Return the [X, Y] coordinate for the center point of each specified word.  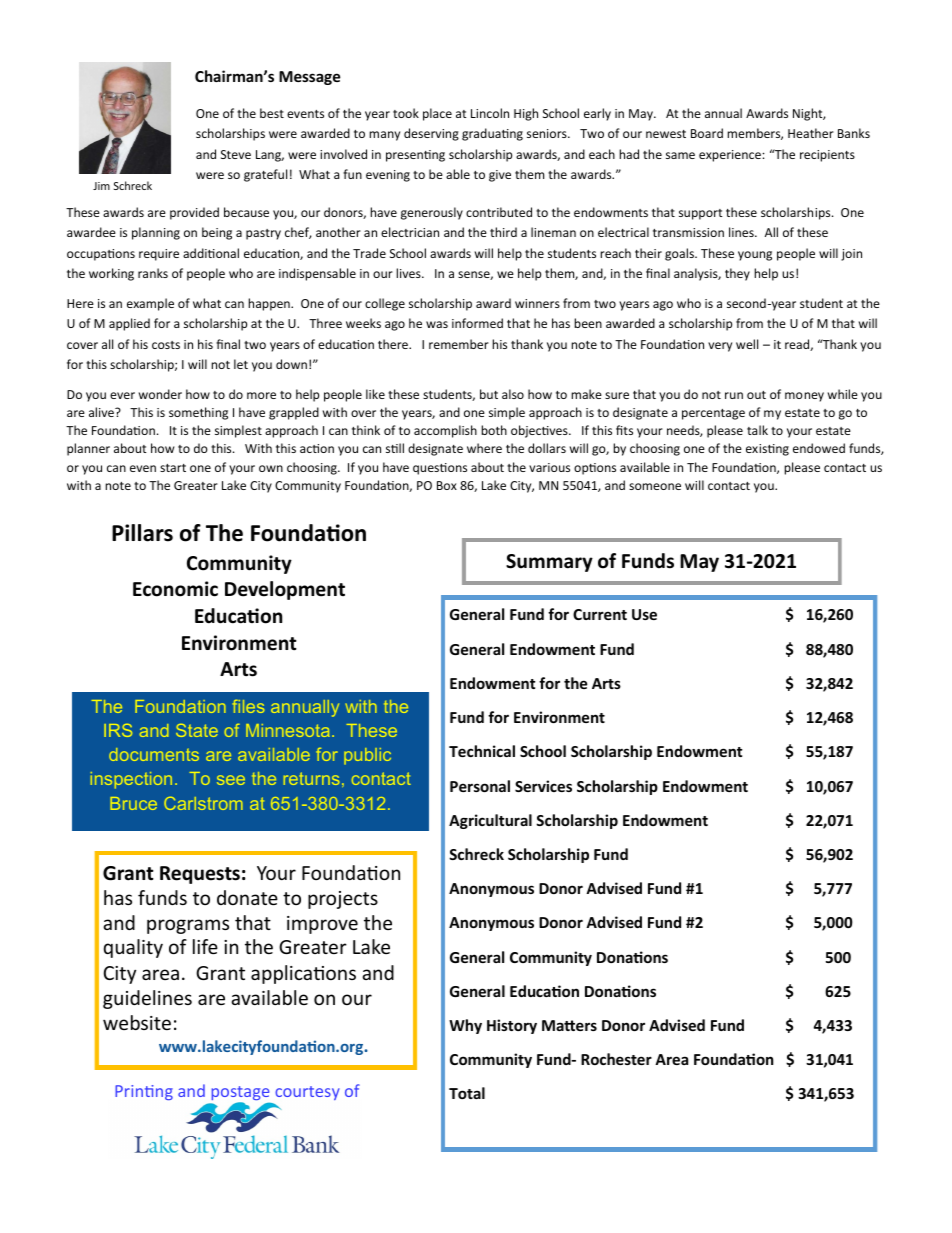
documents [154, 754]
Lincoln [490, 113]
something [198, 413]
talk [757, 430]
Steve [236, 154]
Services [543, 786]
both [494, 430]
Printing [144, 1092]
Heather [811, 133]
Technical [482, 751]
